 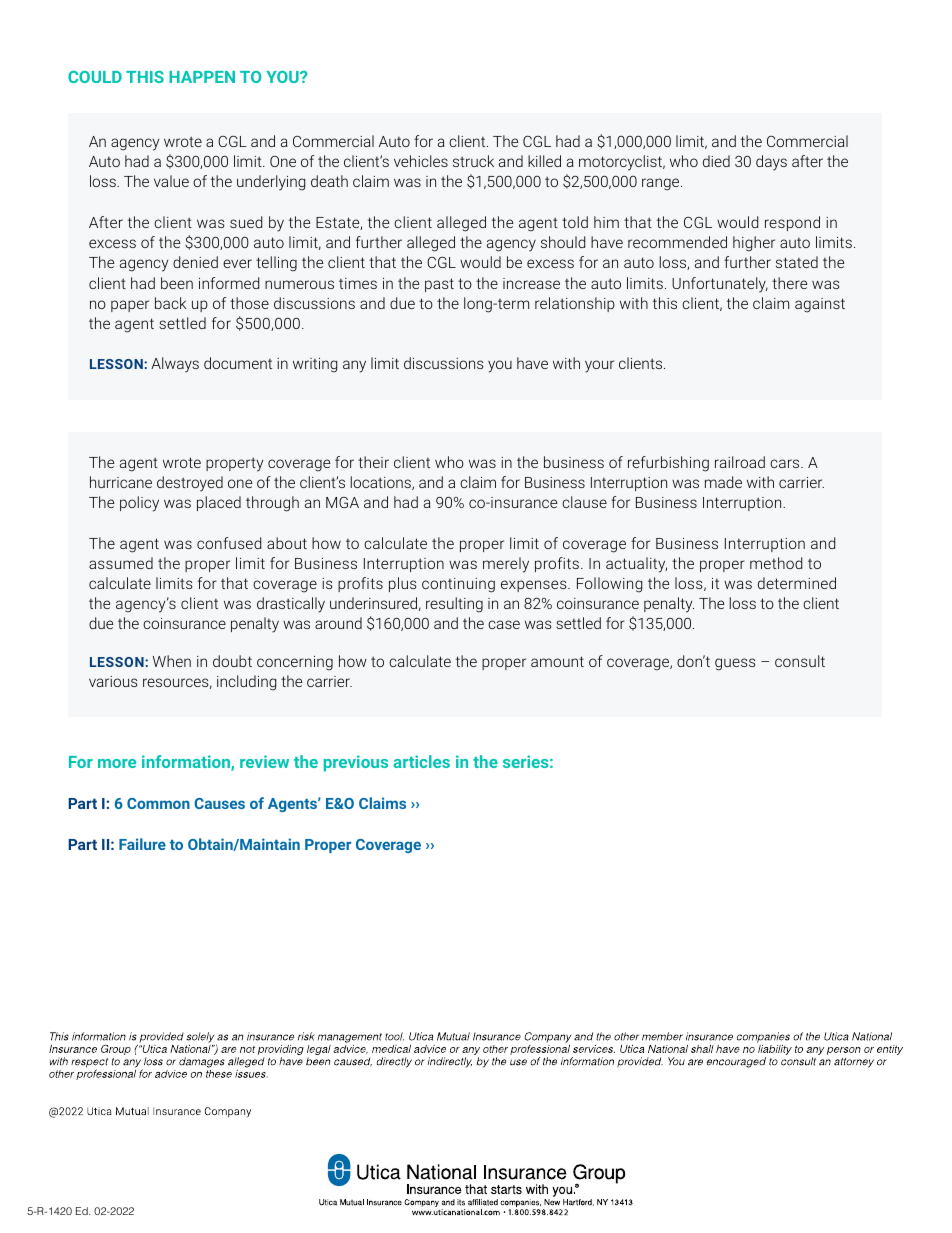 I want to click on method, so click(x=776, y=563).
